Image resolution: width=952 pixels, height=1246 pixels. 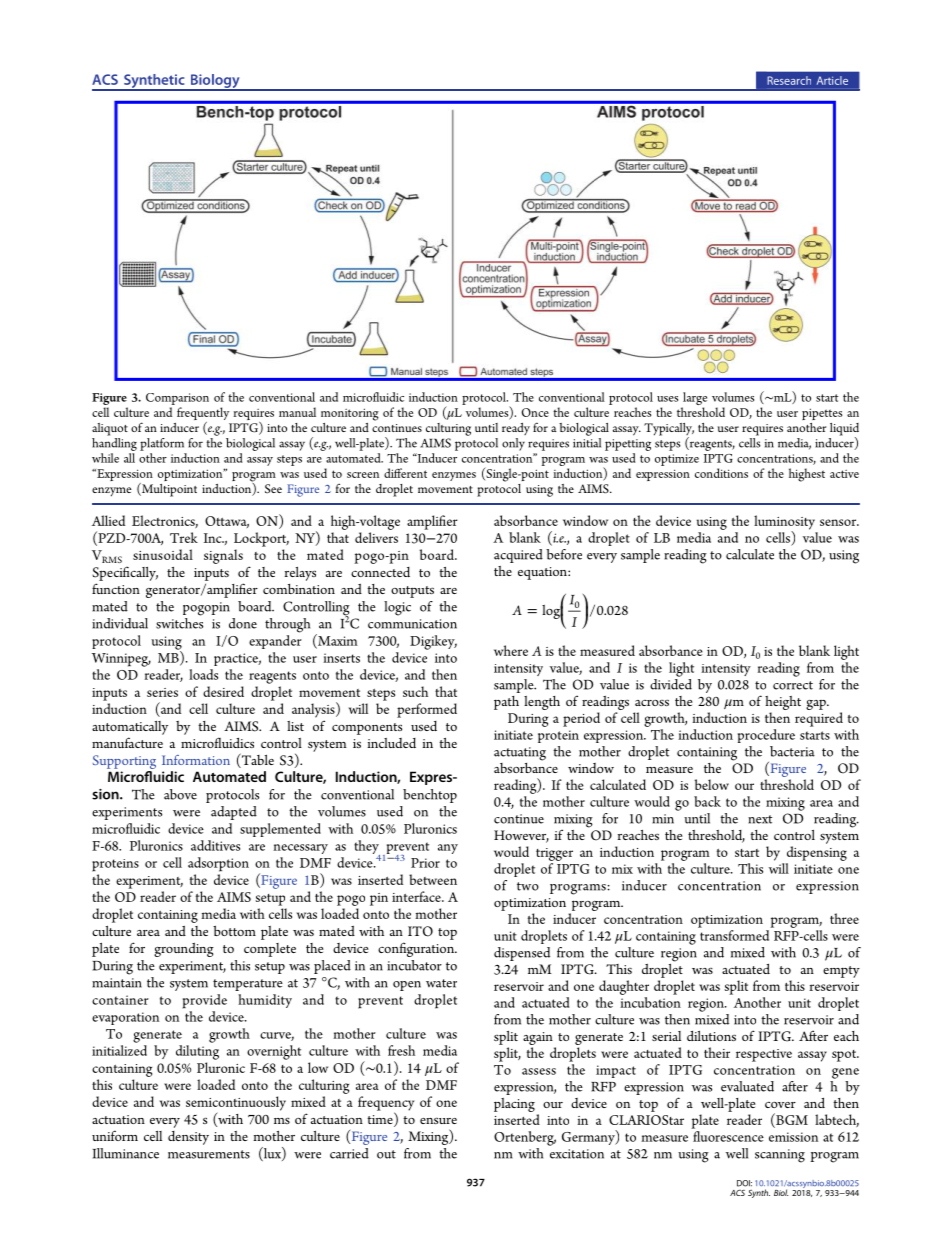 I want to click on between, so click(x=433, y=879).
